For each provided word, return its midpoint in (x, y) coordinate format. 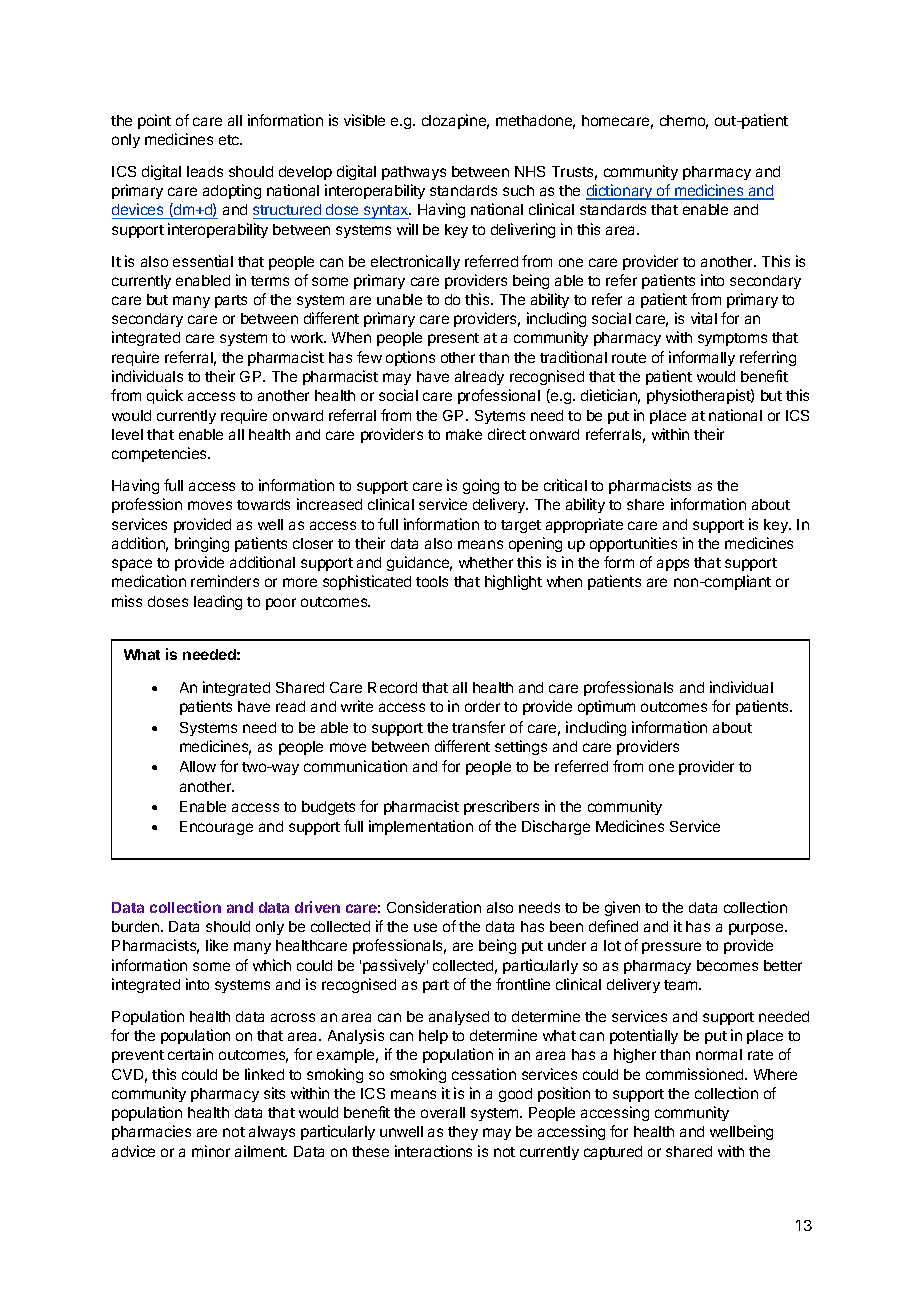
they (463, 1133)
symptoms (732, 339)
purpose (757, 929)
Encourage (216, 828)
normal (719, 1054)
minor (211, 1151)
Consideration (434, 907)
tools (432, 581)
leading (218, 602)
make (464, 434)
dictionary (620, 192)
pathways (414, 173)
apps (673, 565)
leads (205, 171)
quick (165, 396)
